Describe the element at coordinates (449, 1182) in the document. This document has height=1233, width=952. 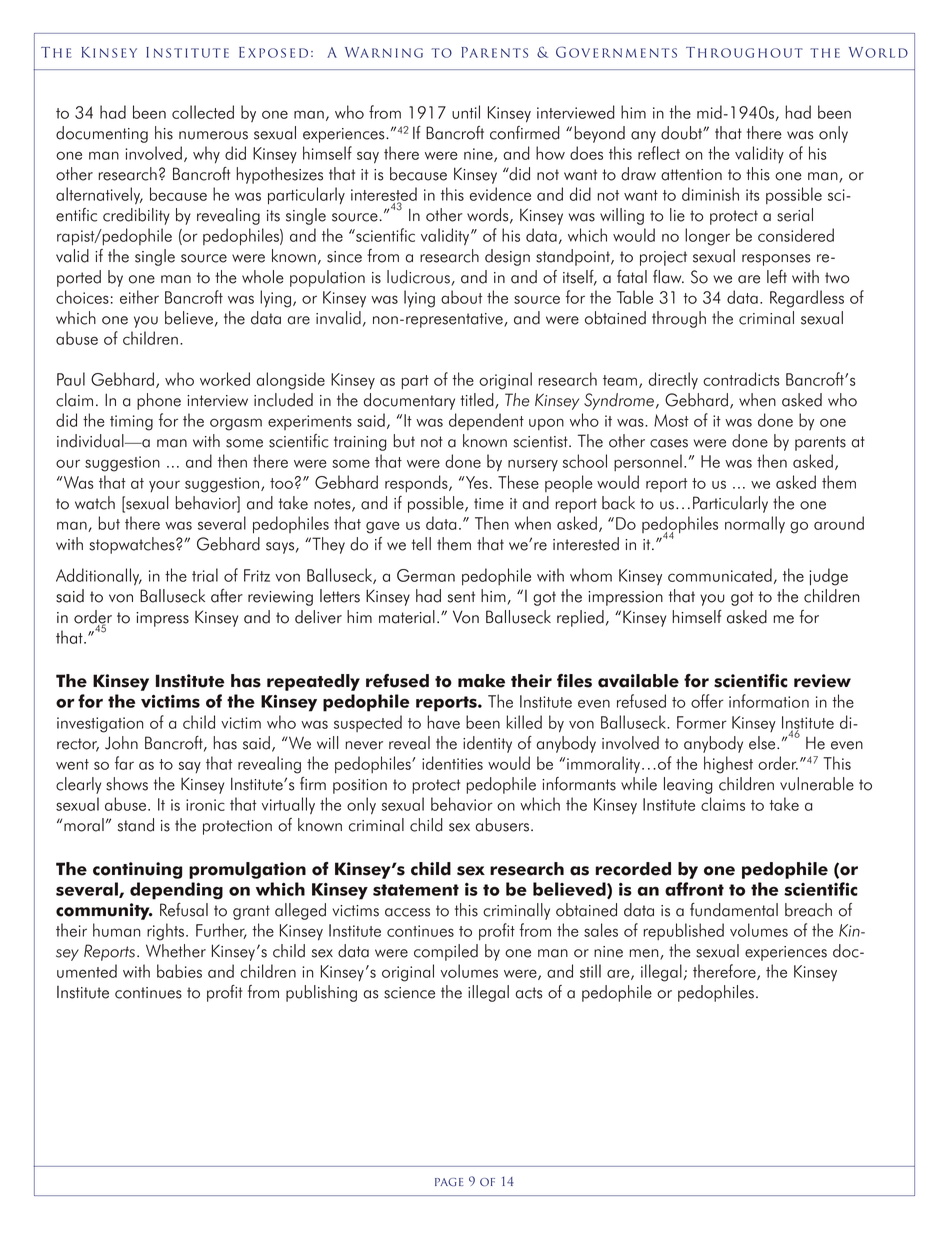
I see `page` at that location.
